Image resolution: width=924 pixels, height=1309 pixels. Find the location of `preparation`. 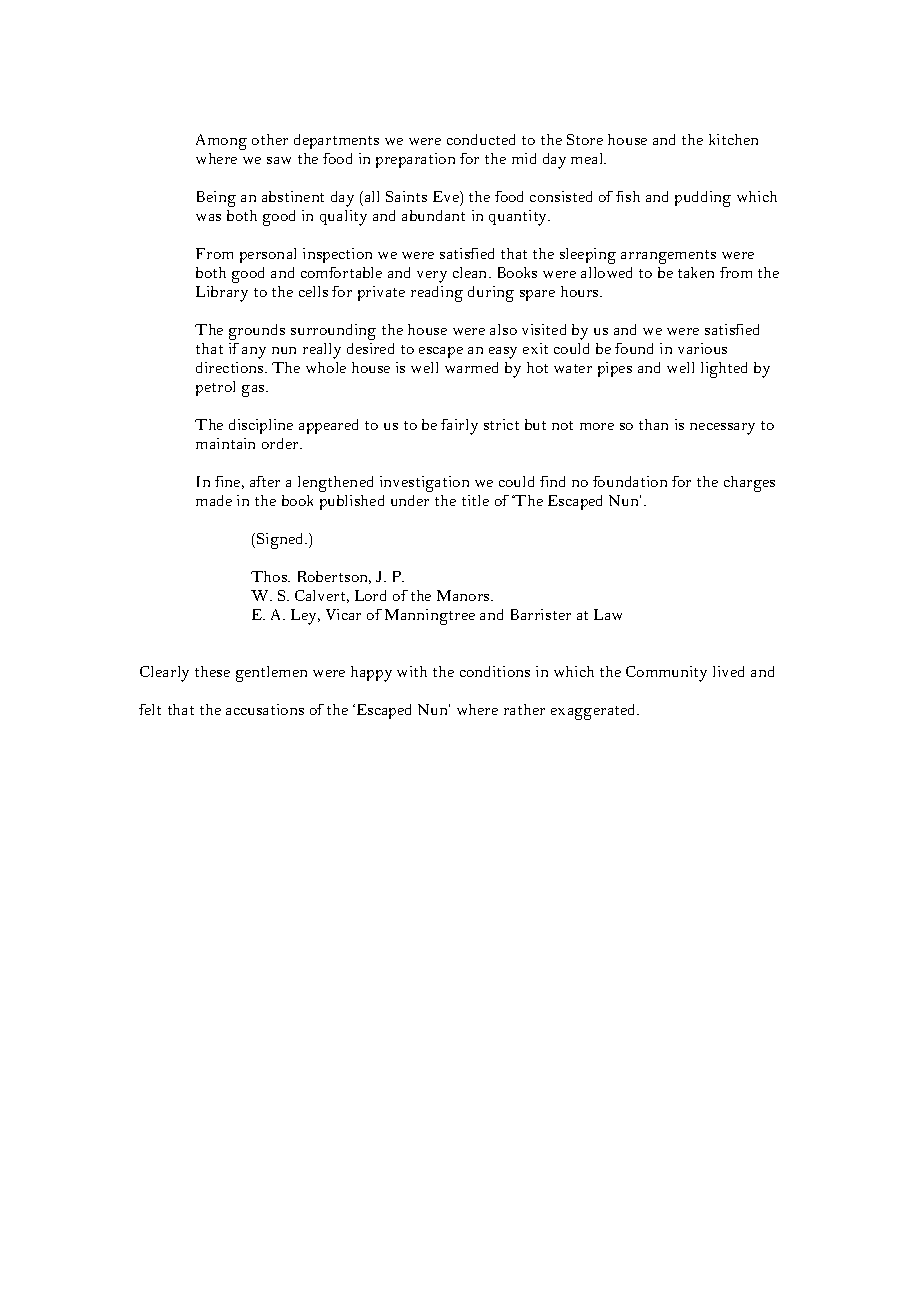

preparation is located at coordinates (415, 160).
